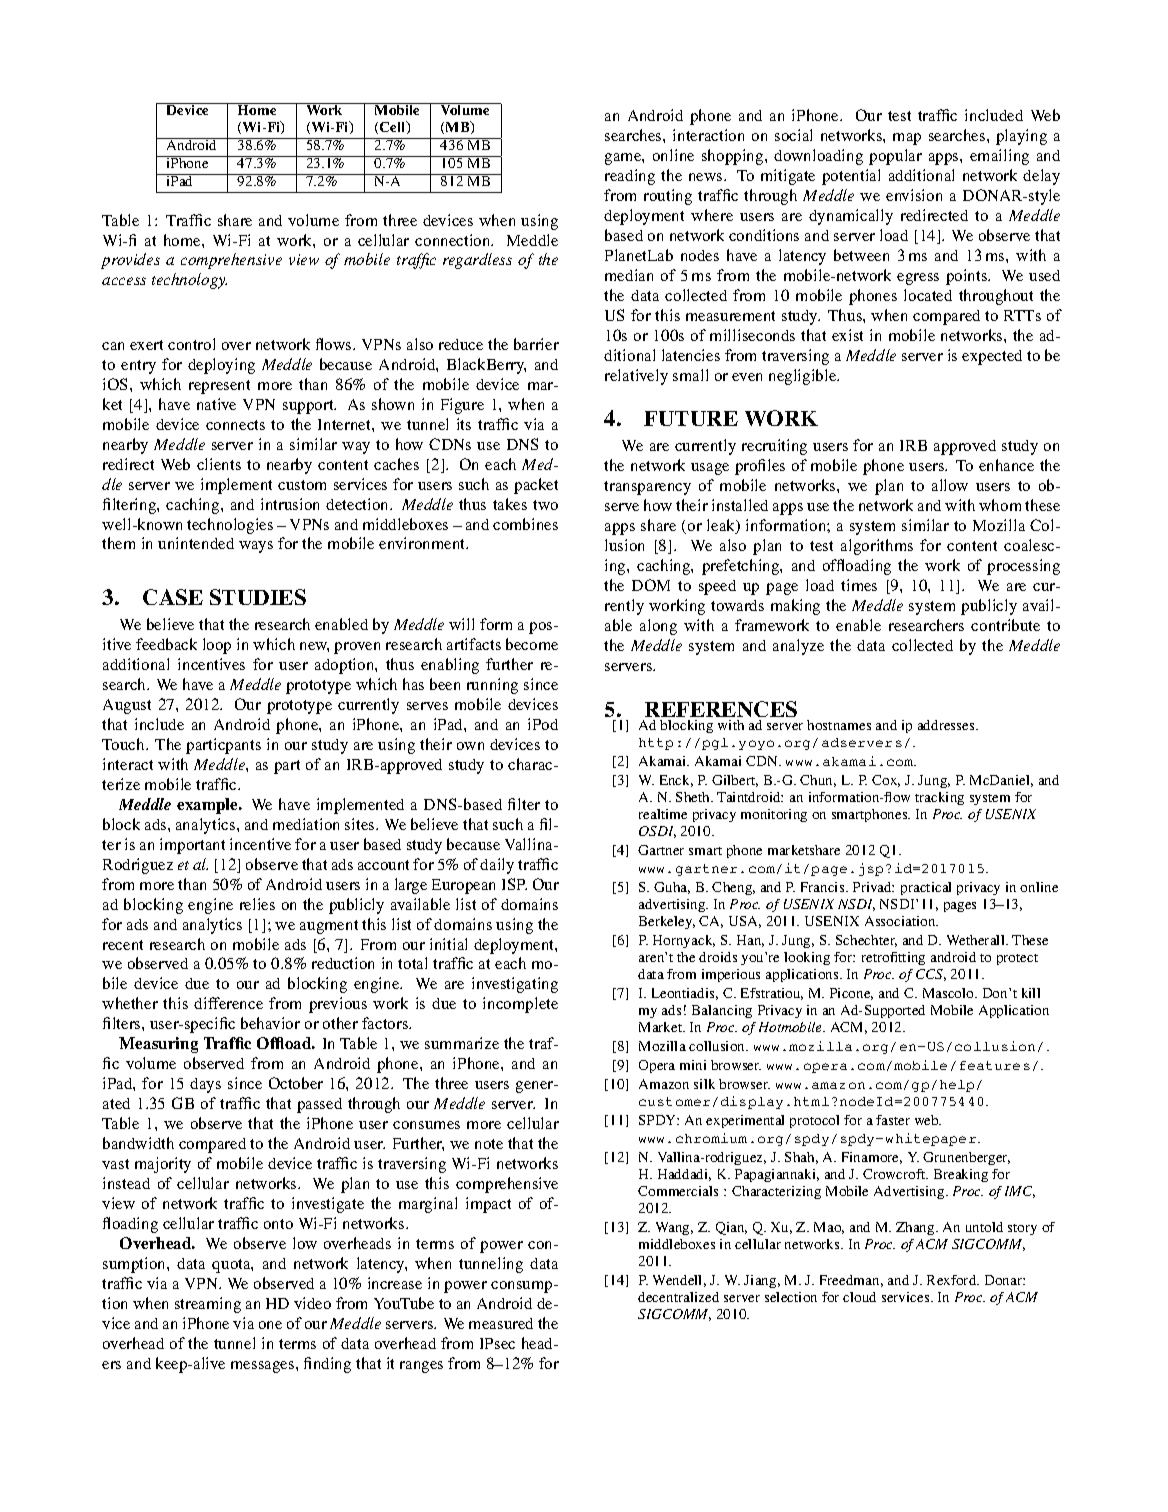  I want to click on reading, so click(630, 177).
